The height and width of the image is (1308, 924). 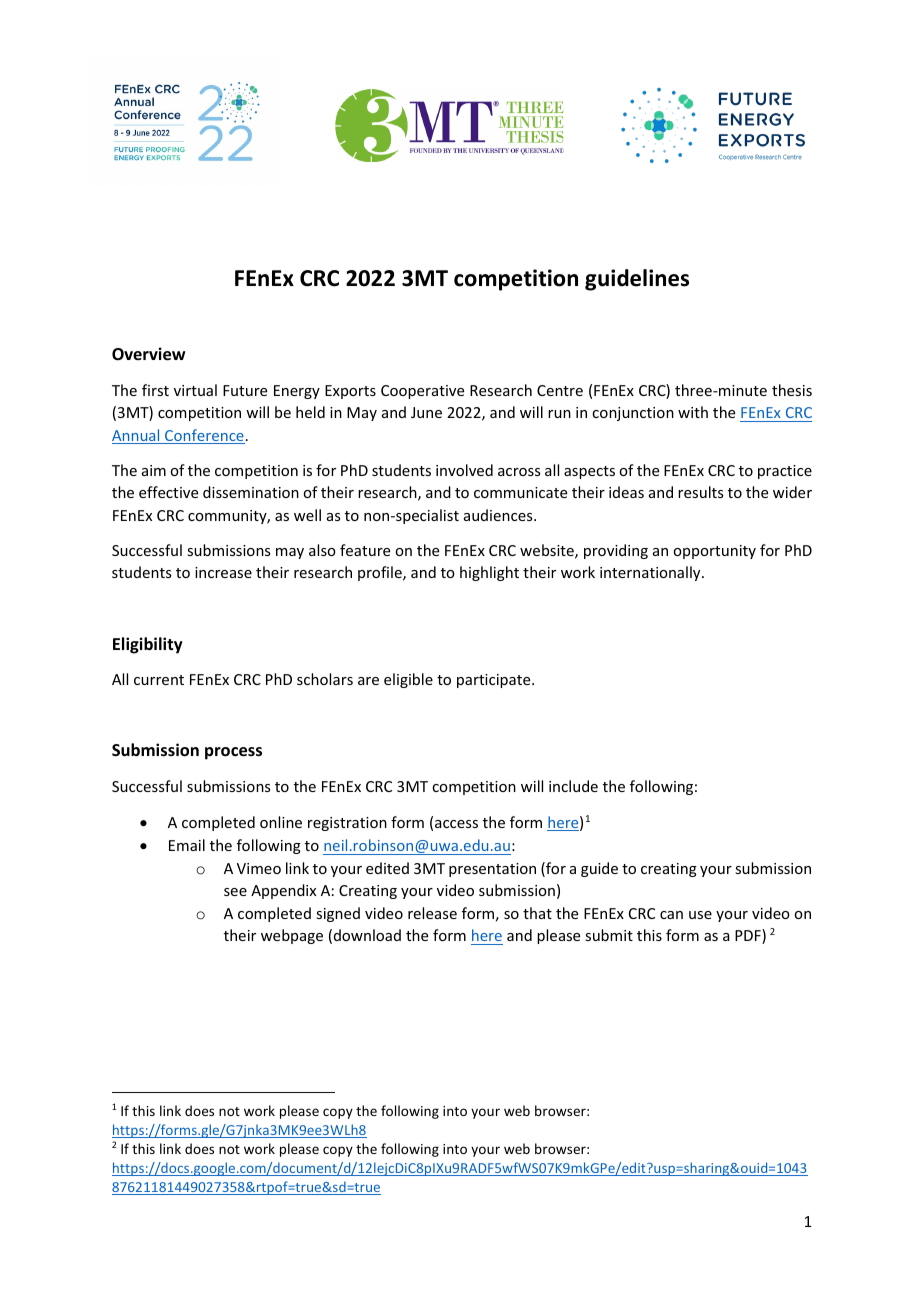 What do you see at coordinates (233, 753) in the image?
I see `process` at bounding box center [233, 753].
